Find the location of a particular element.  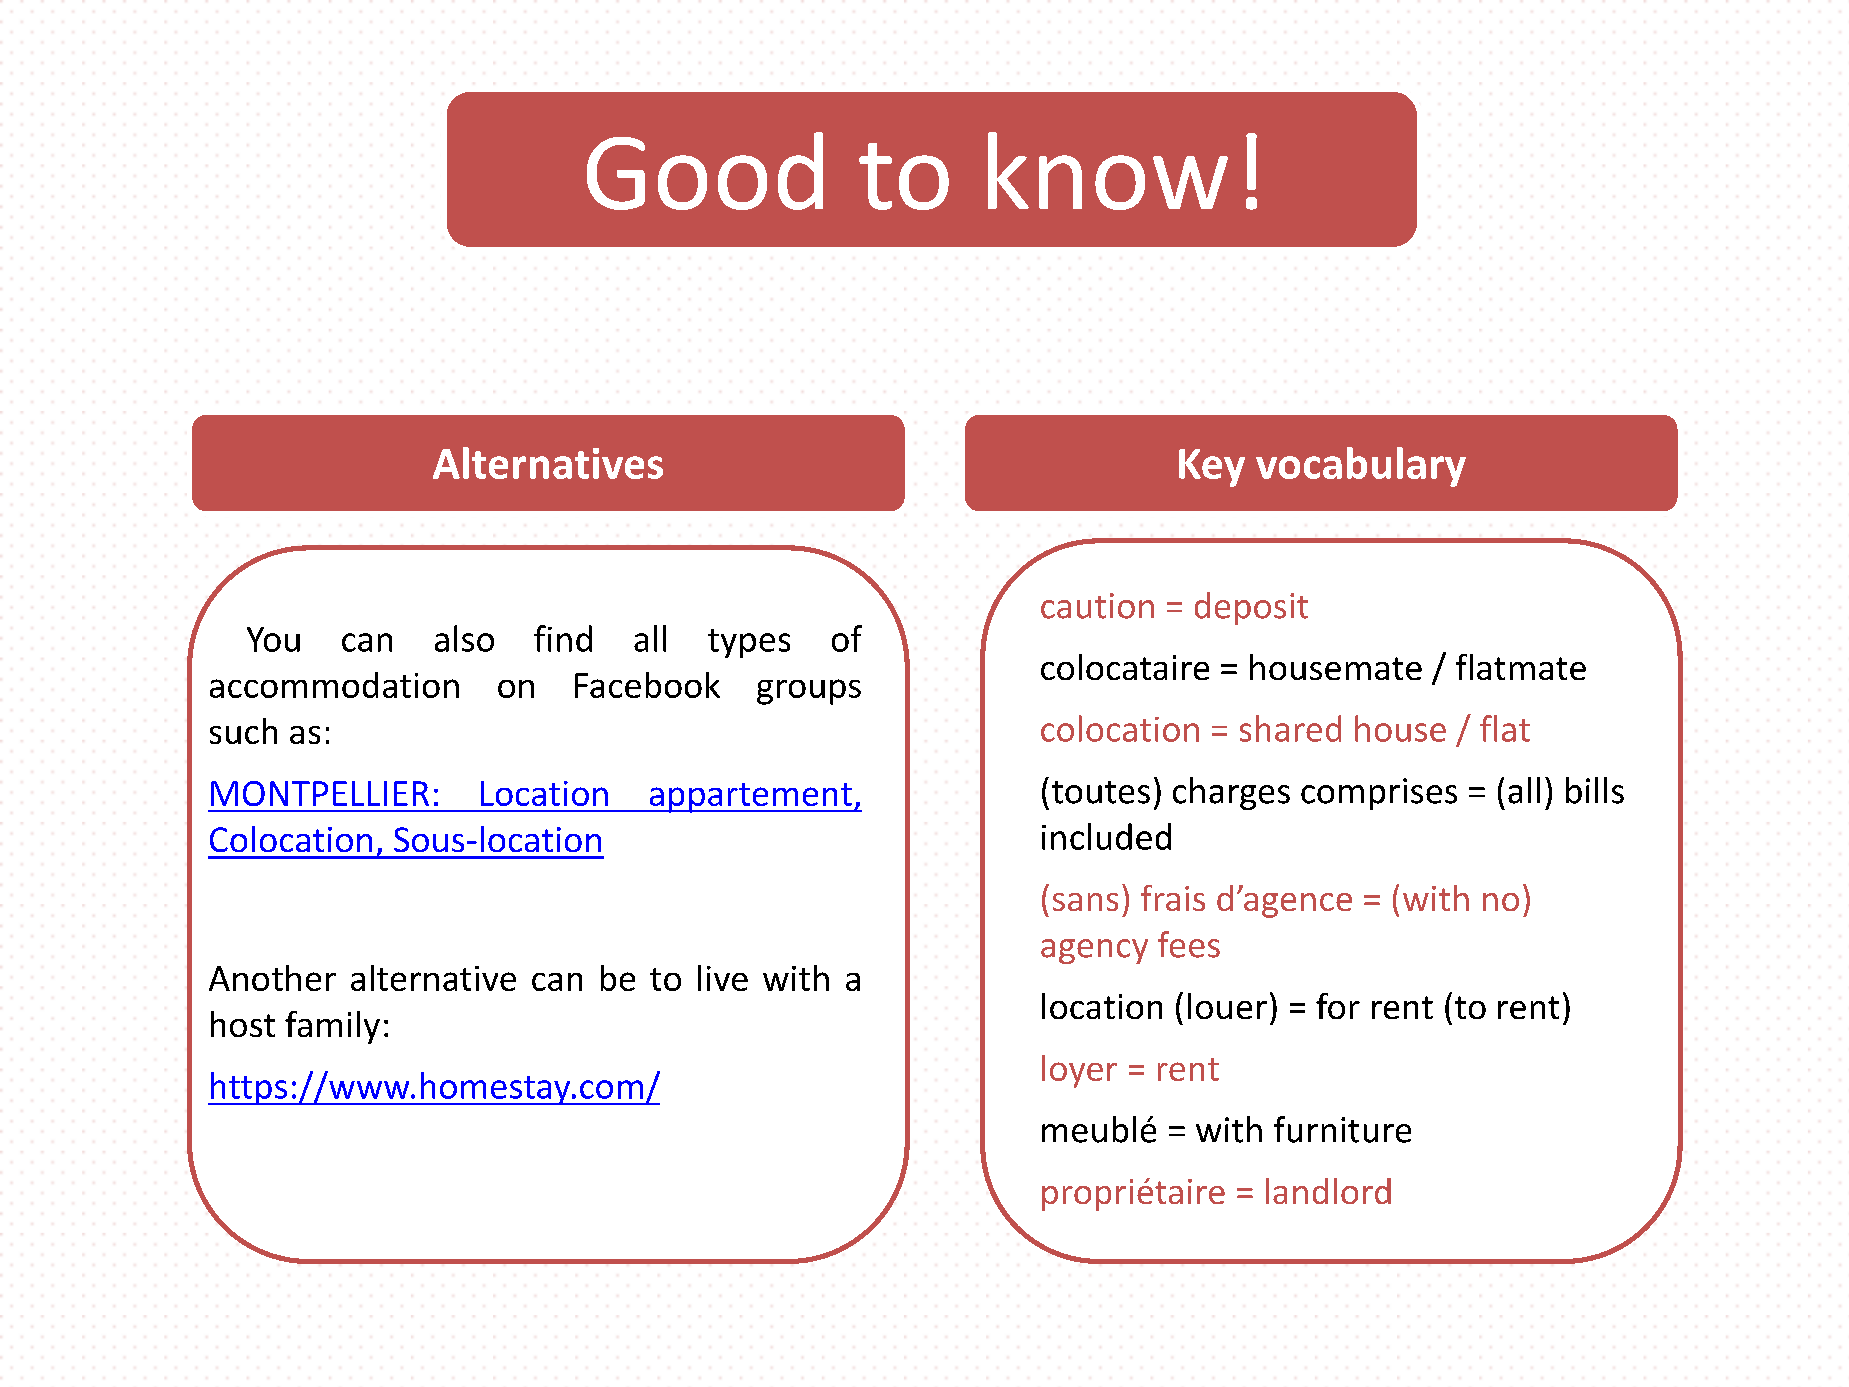

family is located at coordinates (332, 1027).
